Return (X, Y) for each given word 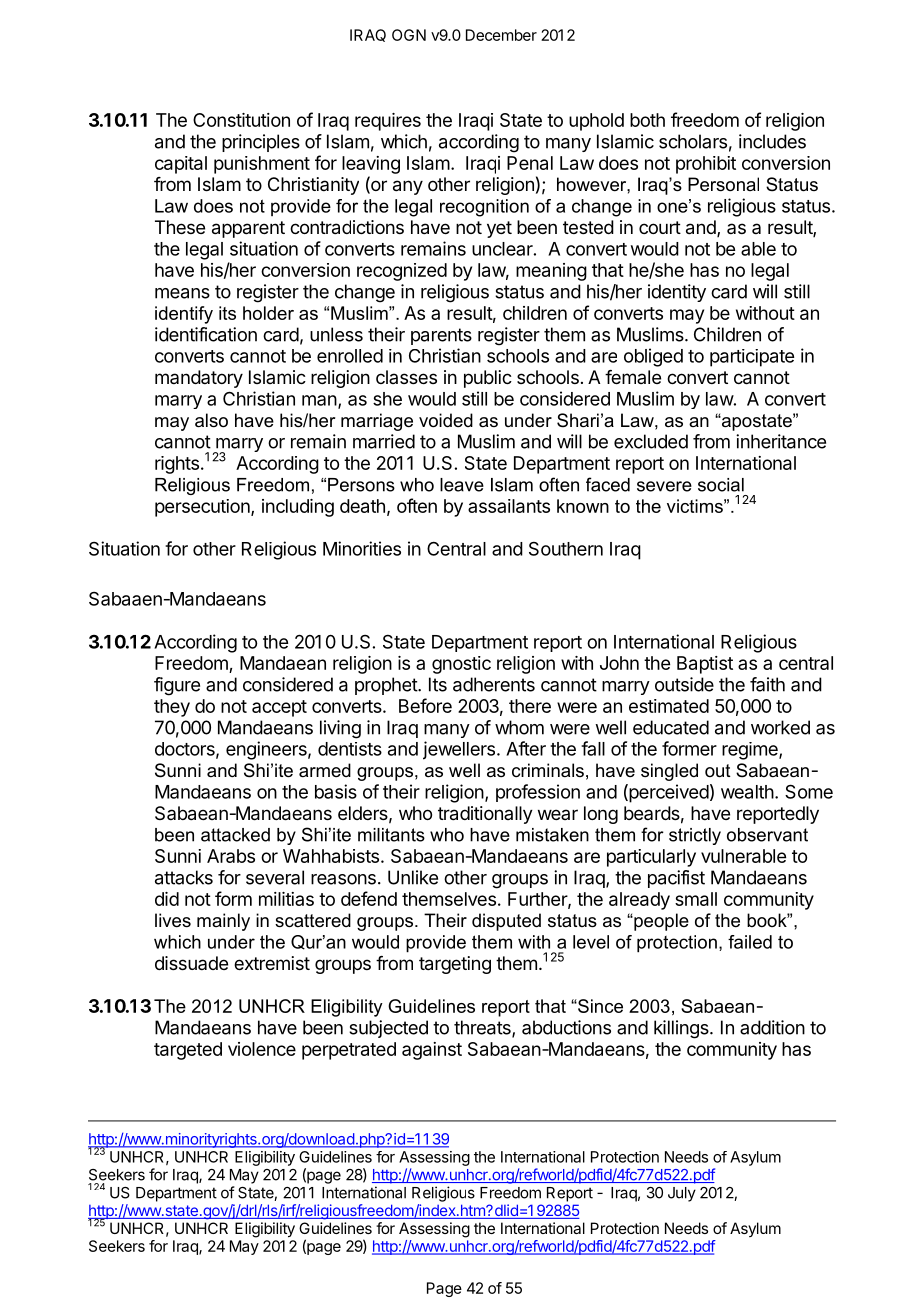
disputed (506, 922)
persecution (203, 508)
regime (751, 751)
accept (279, 708)
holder (268, 313)
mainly (223, 922)
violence (262, 1049)
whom (519, 727)
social (721, 485)
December (501, 35)
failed (750, 942)
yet (499, 229)
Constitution (241, 120)
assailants (509, 506)
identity (677, 293)
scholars (693, 141)
